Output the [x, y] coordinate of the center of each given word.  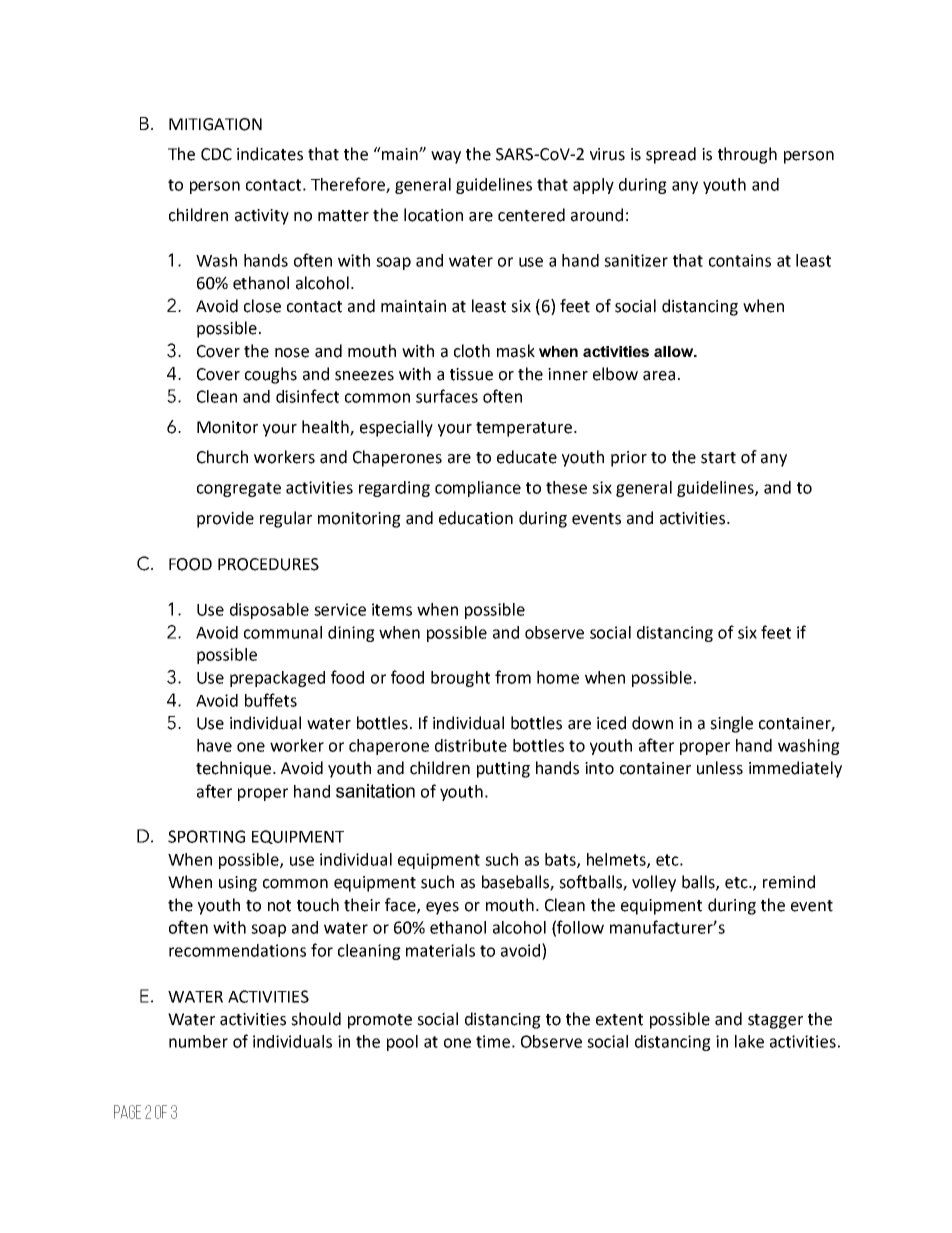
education [476, 518]
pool [402, 1043]
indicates [270, 154]
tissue [471, 374]
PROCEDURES [268, 564]
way [446, 157]
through [747, 155]
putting [503, 770]
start [718, 458]
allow [674, 351]
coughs [271, 375]
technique [235, 769]
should [316, 1019]
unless [720, 768]
